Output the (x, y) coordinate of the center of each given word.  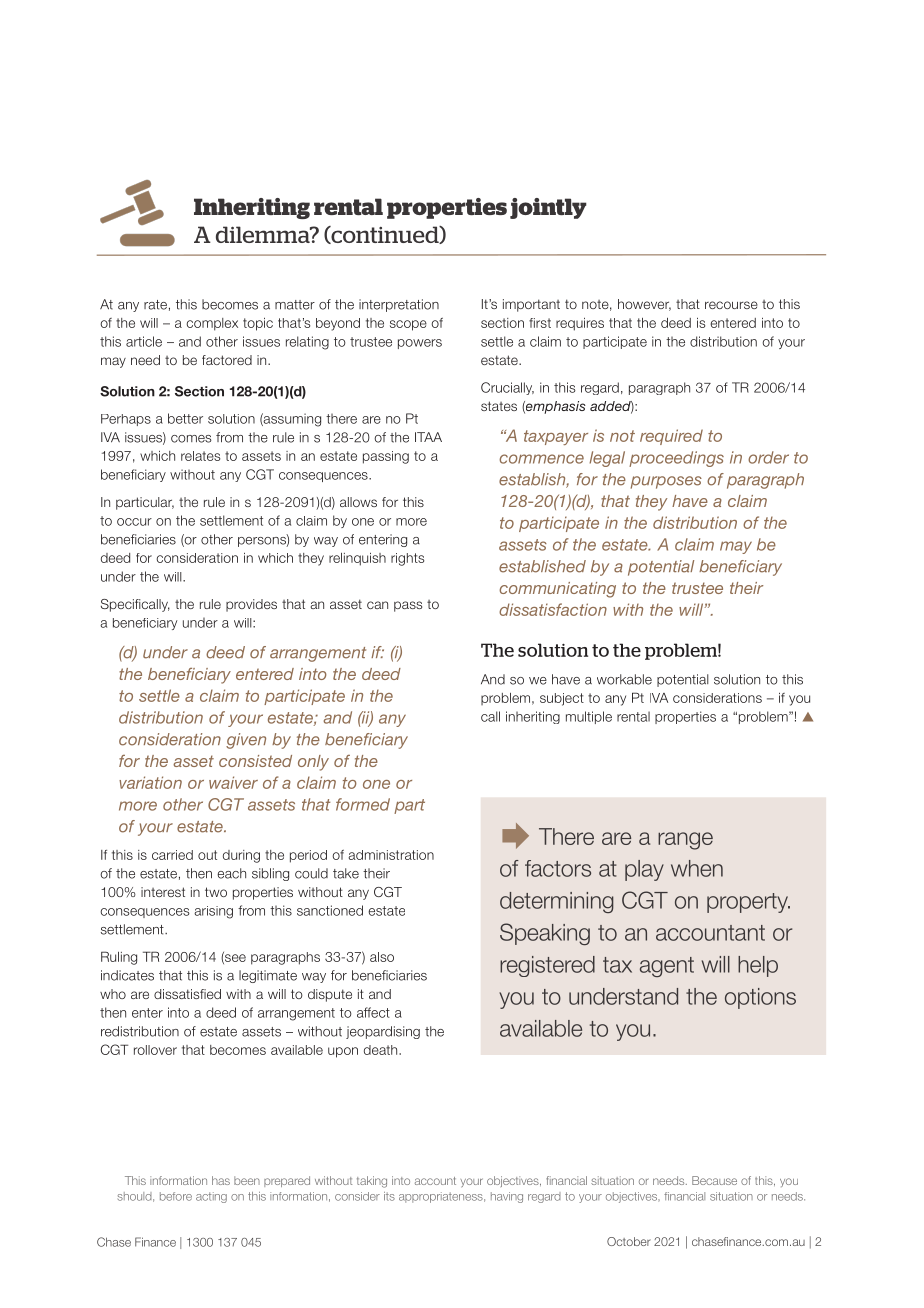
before (176, 1196)
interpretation (399, 305)
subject (562, 699)
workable (624, 679)
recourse (731, 305)
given (246, 741)
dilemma (264, 234)
